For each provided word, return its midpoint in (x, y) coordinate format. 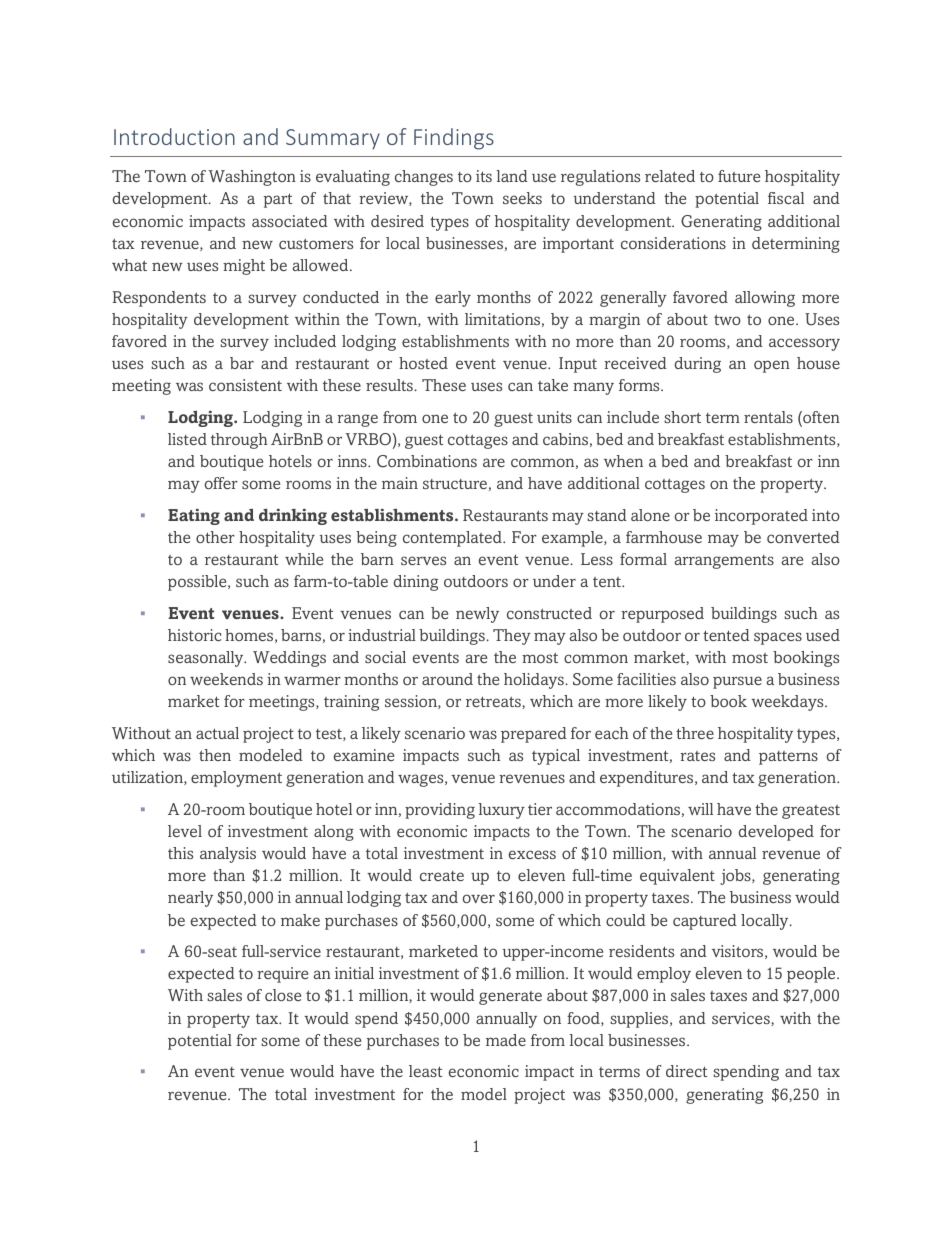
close (283, 995)
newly (477, 615)
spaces (778, 638)
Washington (252, 178)
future (739, 176)
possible (198, 583)
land (512, 176)
